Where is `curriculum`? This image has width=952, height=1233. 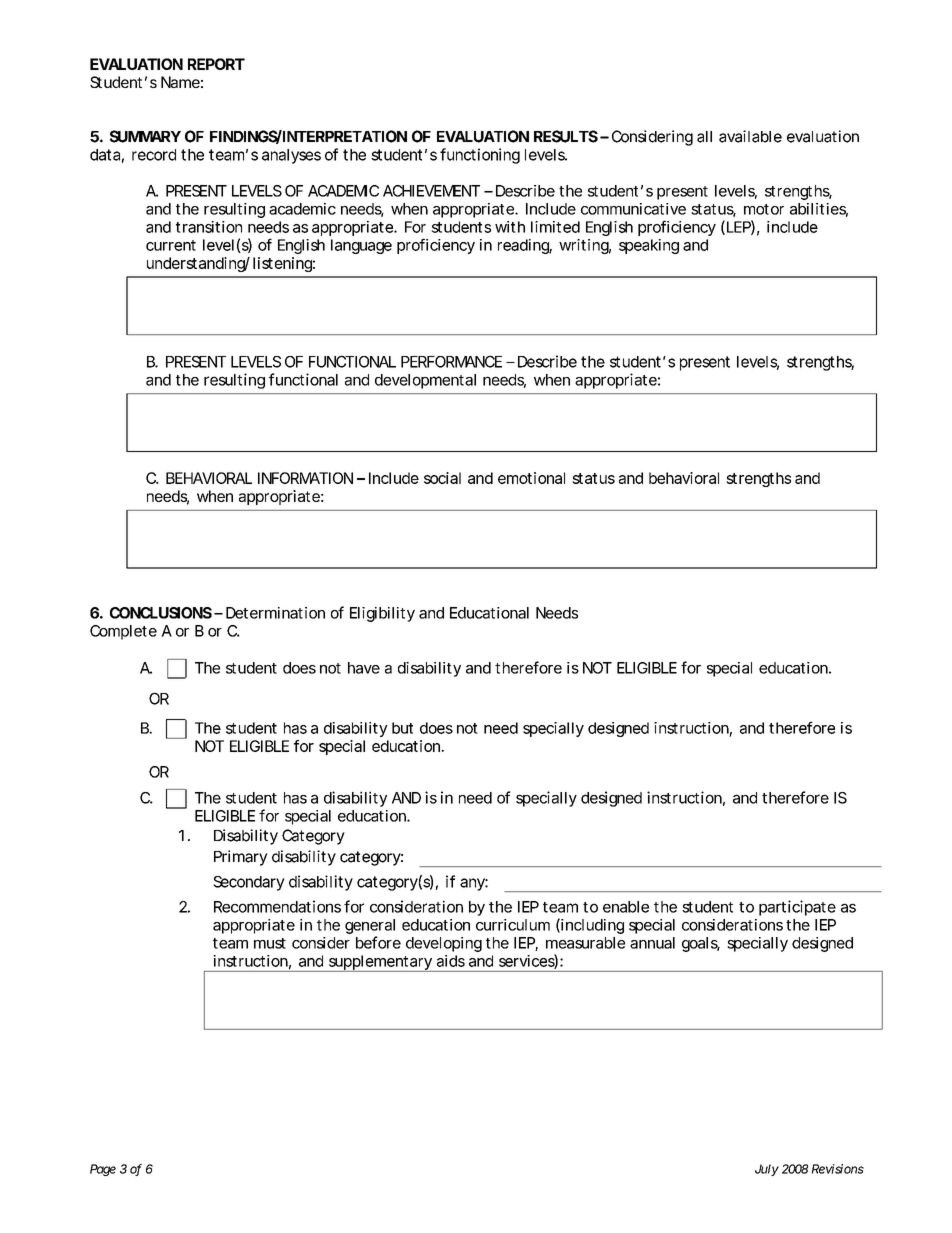
curriculum is located at coordinates (513, 925).
